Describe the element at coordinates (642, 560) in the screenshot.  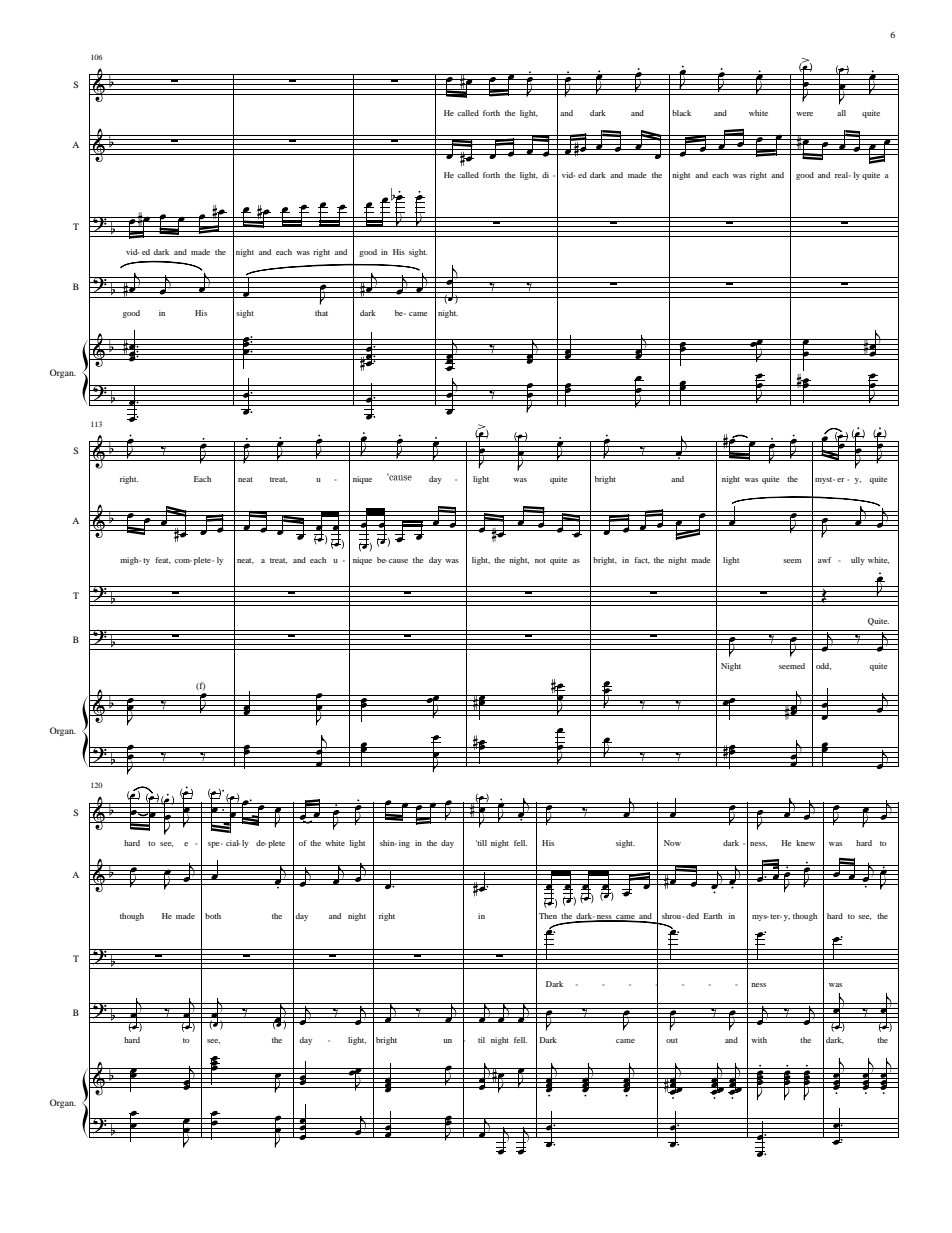
I see `fact` at that location.
